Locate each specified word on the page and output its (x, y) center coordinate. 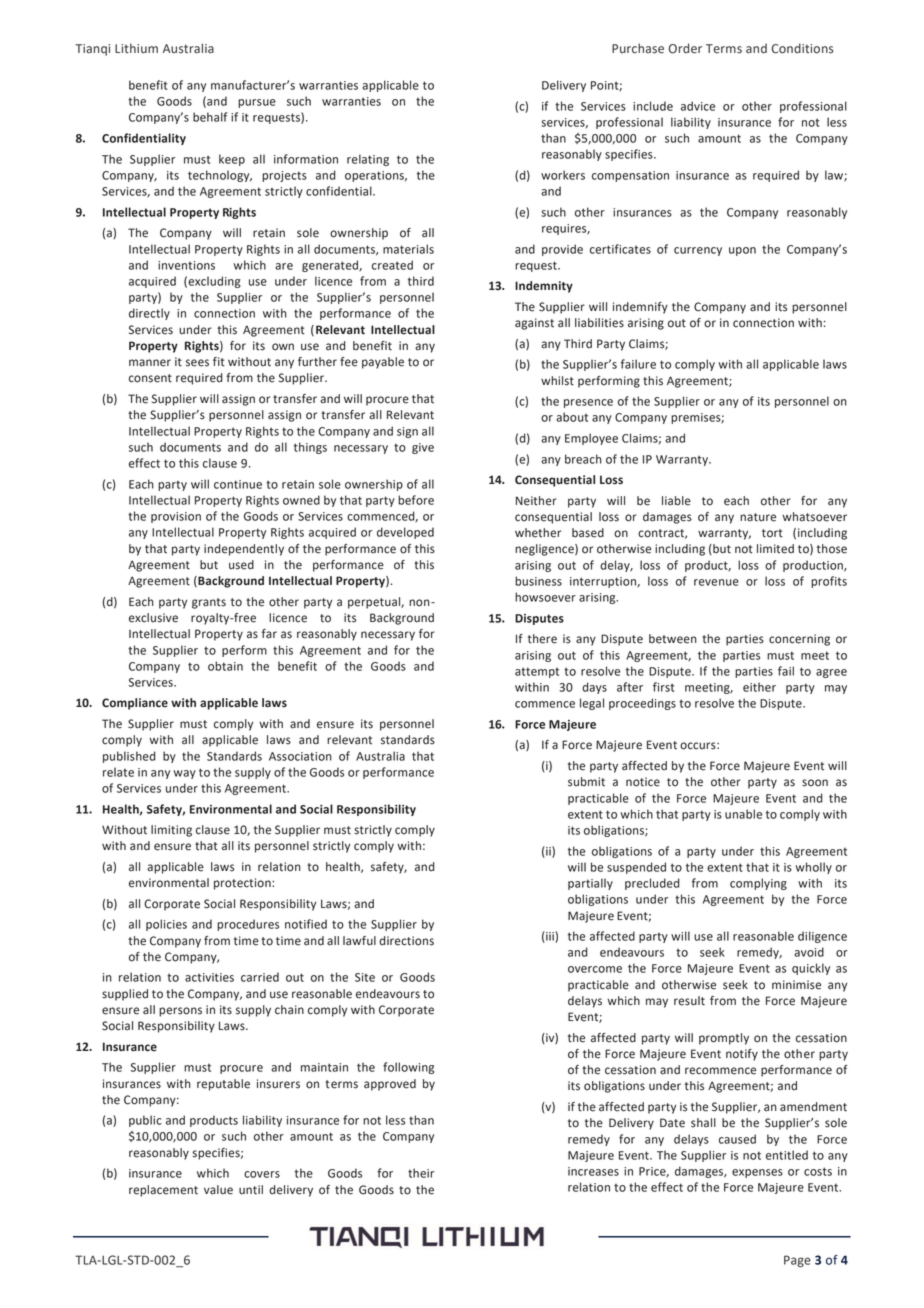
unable (743, 814)
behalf (210, 117)
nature (758, 517)
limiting (171, 831)
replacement (163, 1191)
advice (698, 106)
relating (368, 160)
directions (406, 941)
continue (238, 484)
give (423, 448)
